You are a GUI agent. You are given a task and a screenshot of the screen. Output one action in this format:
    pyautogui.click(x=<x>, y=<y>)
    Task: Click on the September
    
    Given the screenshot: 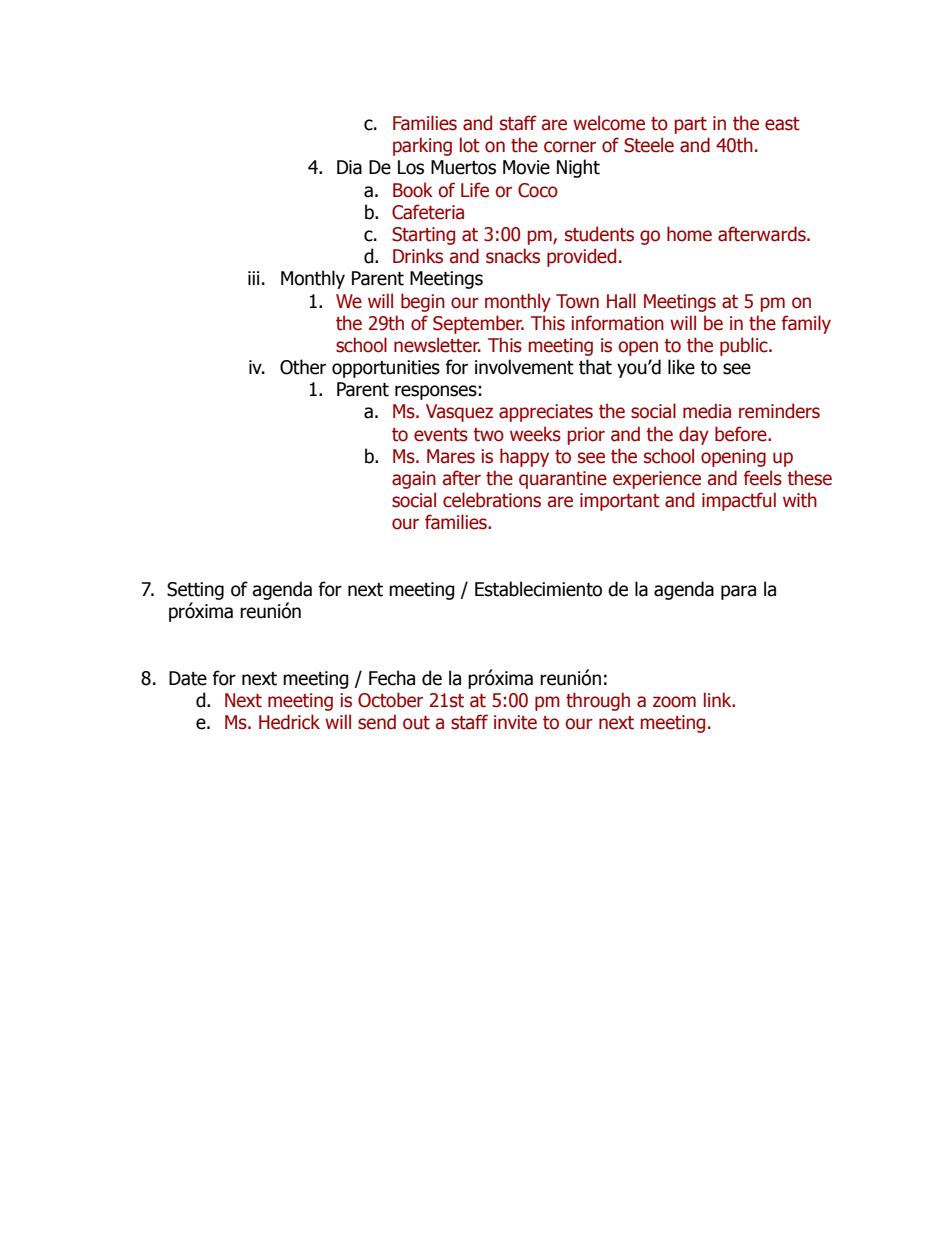 What is the action you would take?
    pyautogui.click(x=478, y=324)
